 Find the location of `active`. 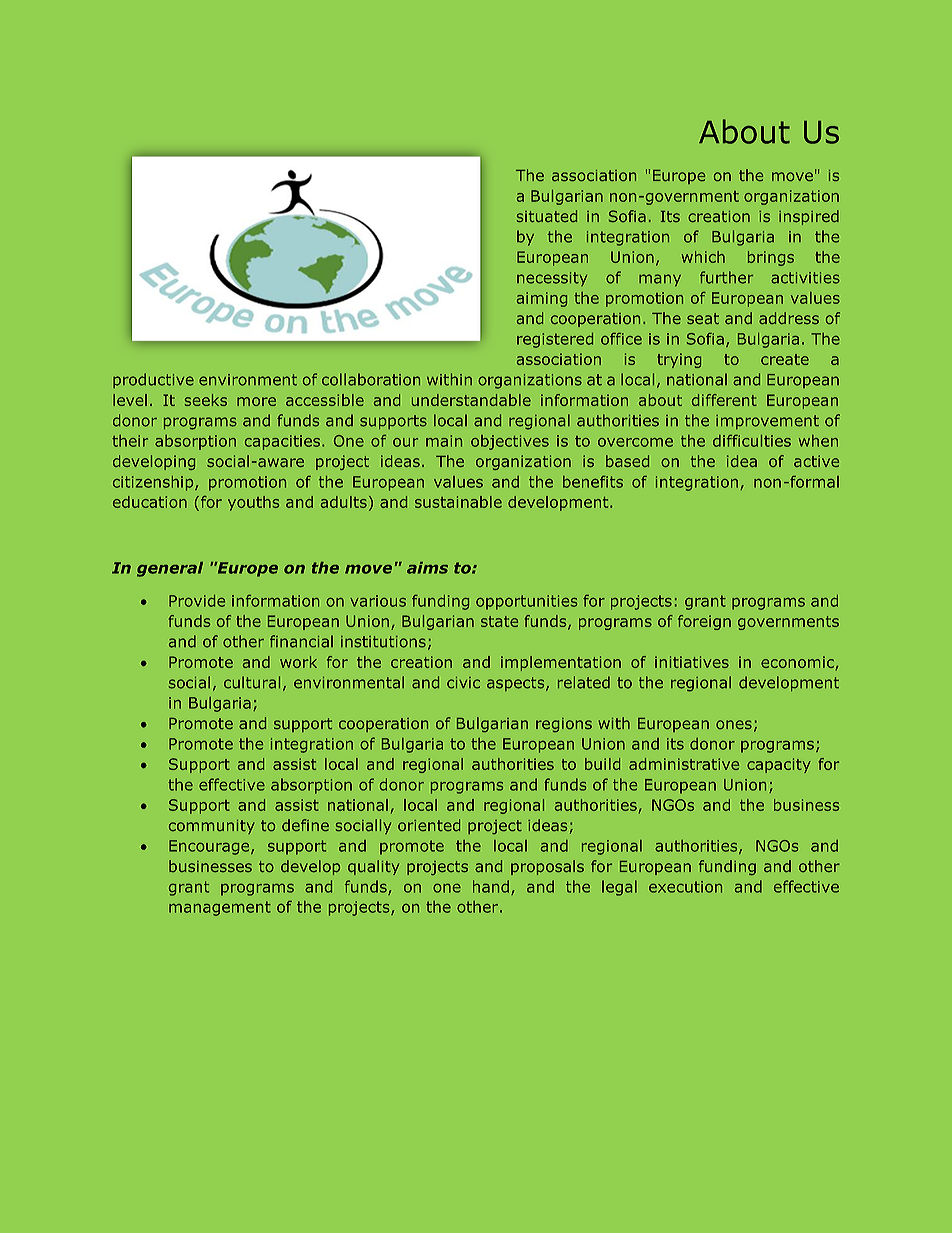

active is located at coordinates (816, 461).
